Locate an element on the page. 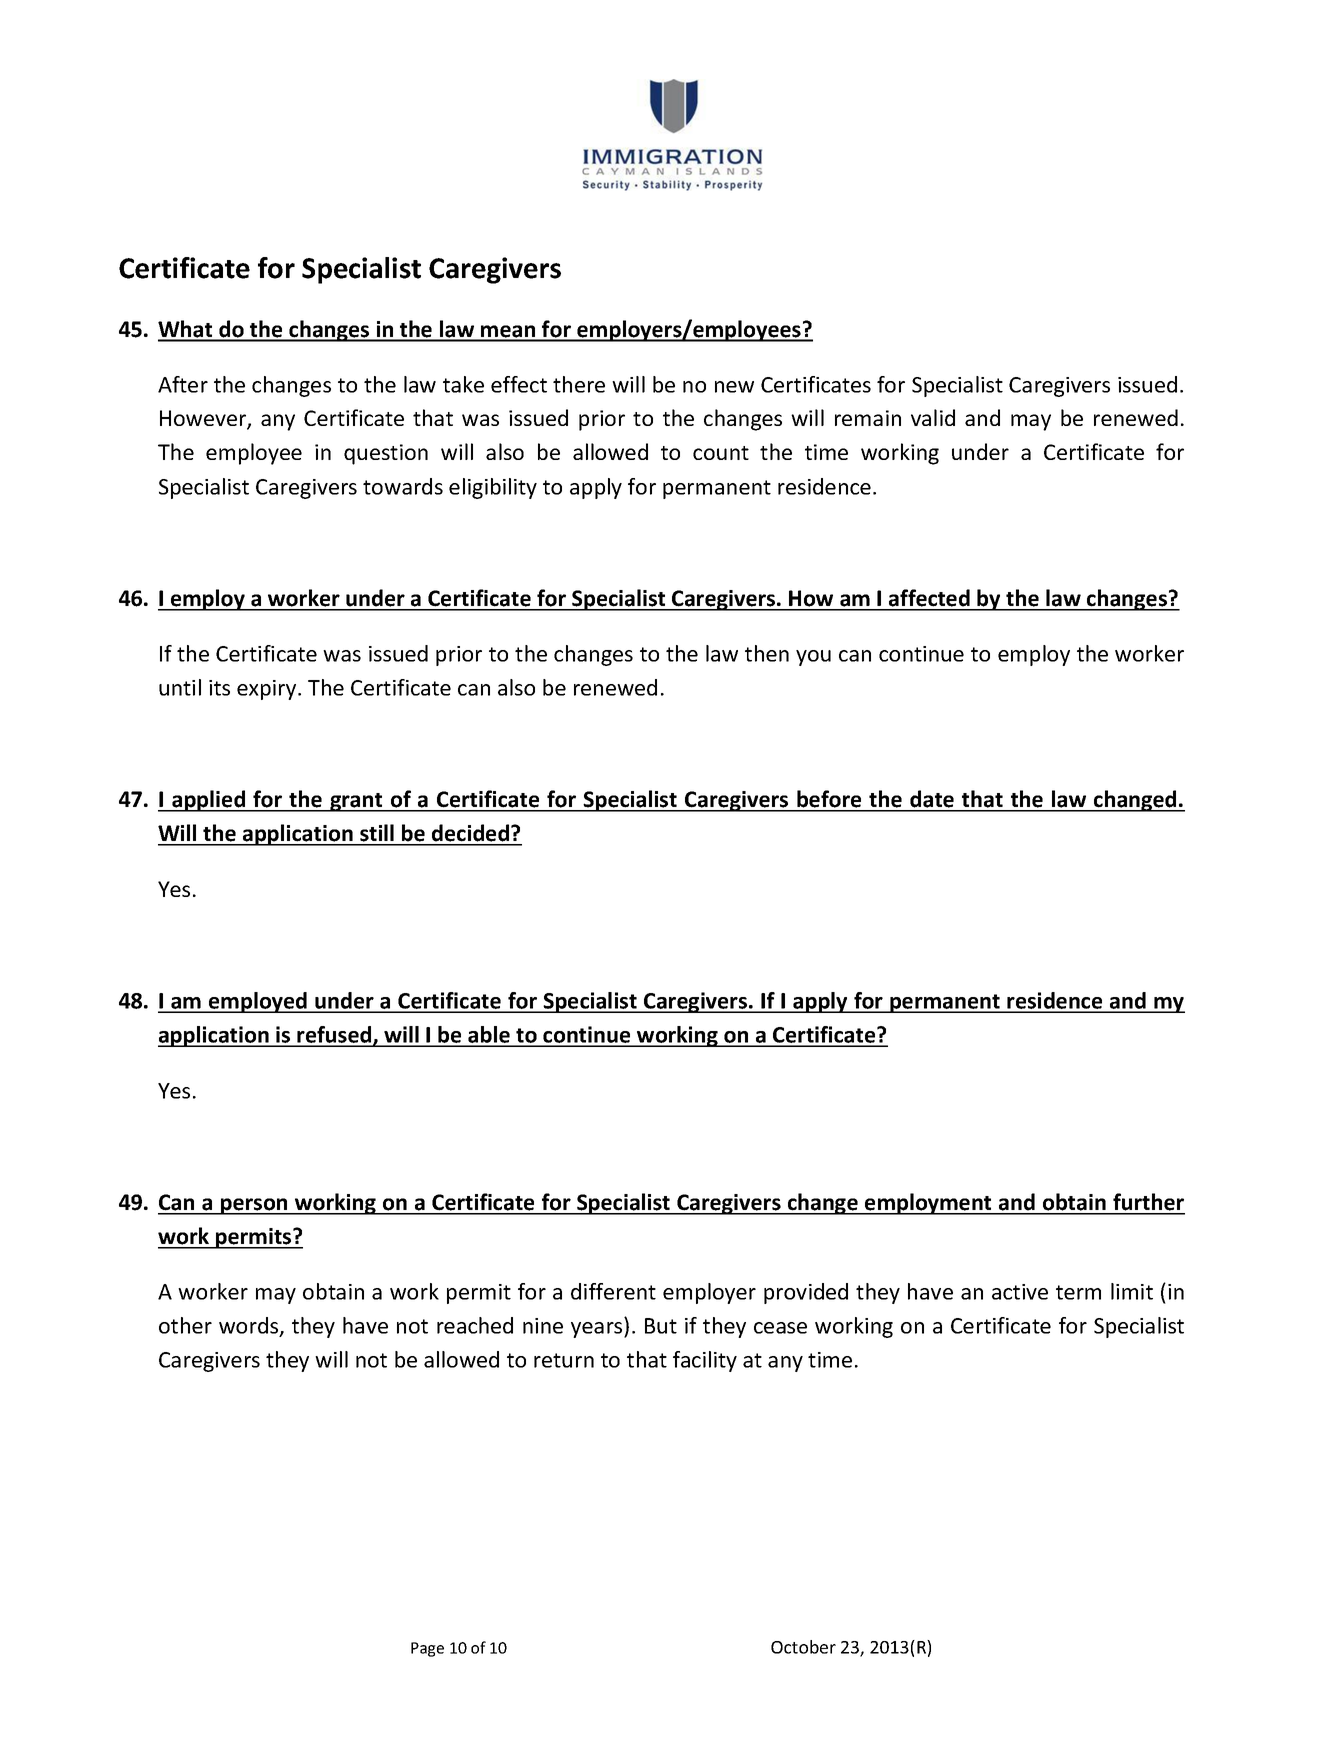  grant is located at coordinates (356, 802).
